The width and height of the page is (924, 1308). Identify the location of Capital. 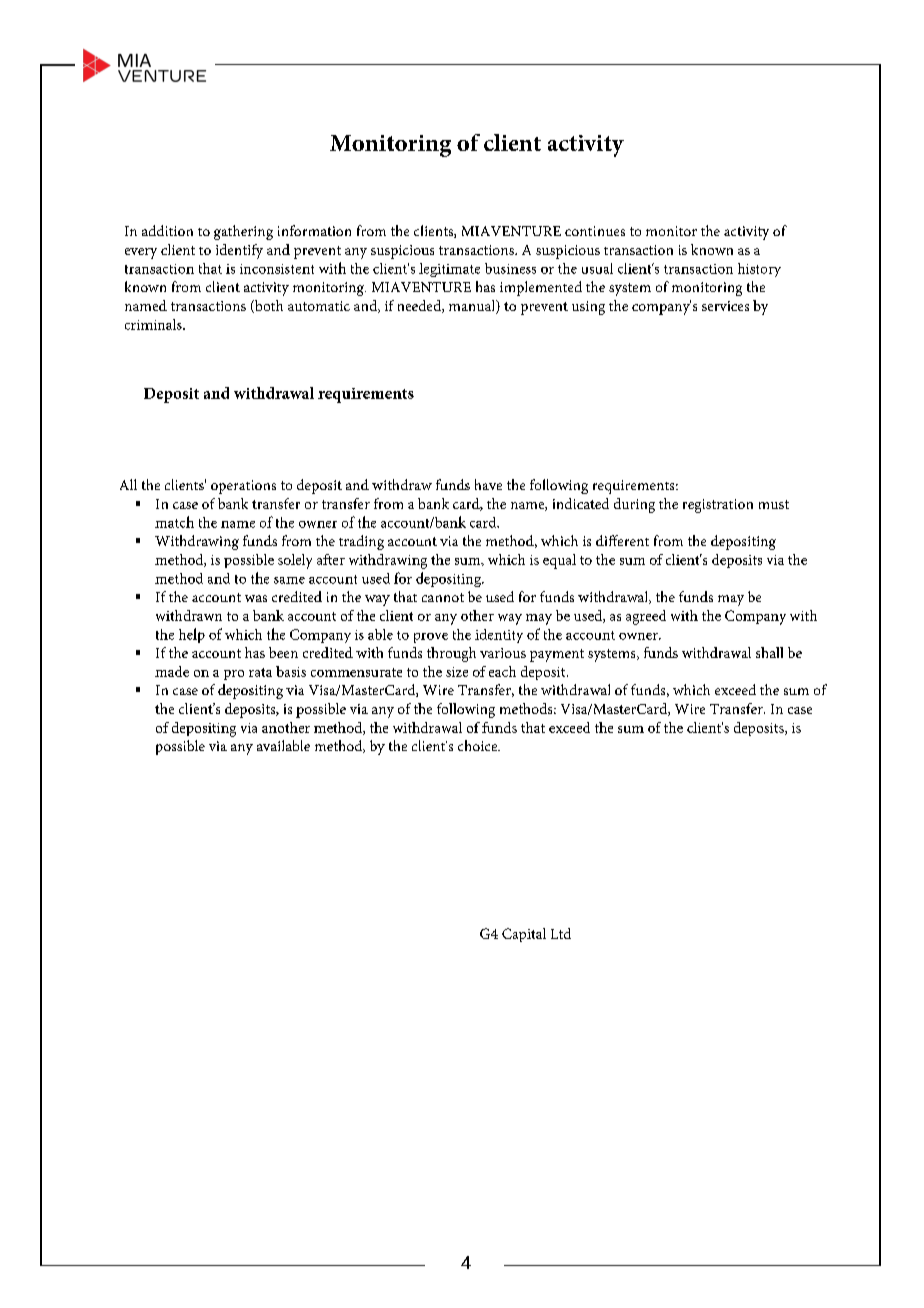
(524, 935).
